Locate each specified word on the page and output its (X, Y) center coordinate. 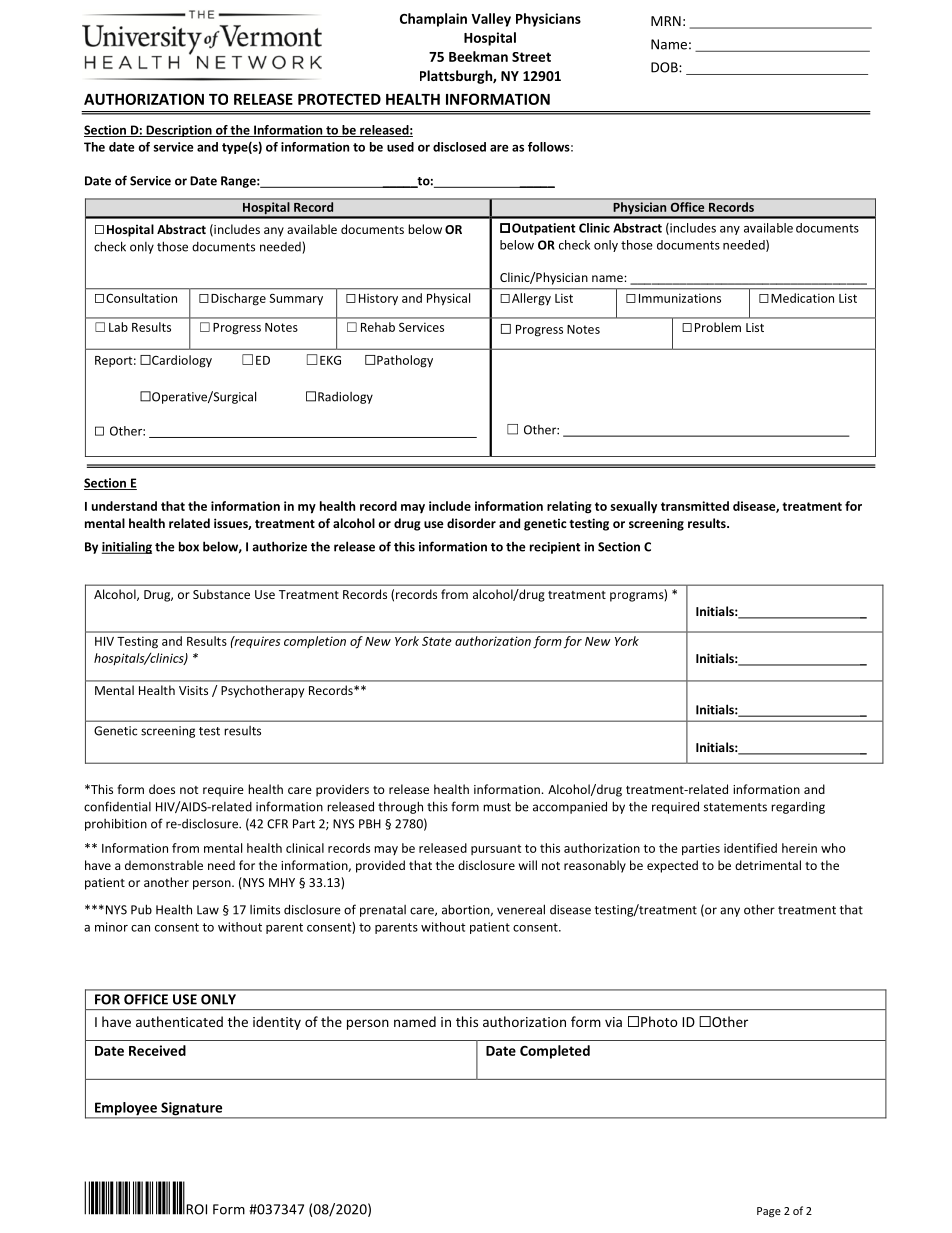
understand (124, 506)
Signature (192, 1110)
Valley (491, 20)
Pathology (405, 361)
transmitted (695, 506)
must (497, 807)
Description (179, 131)
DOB (665, 67)
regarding (798, 807)
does (162, 789)
